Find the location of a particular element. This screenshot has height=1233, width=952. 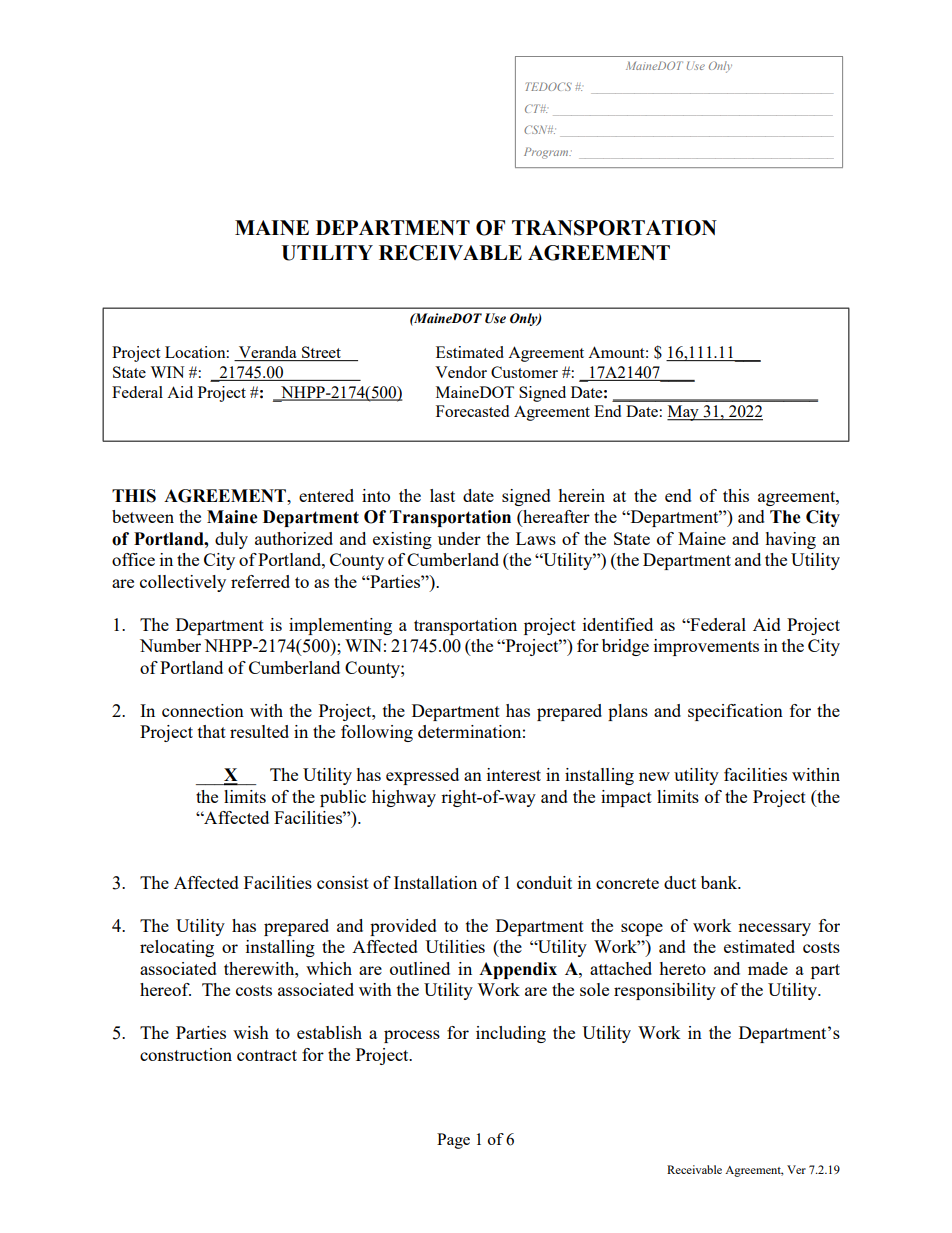

May is located at coordinates (684, 413).
